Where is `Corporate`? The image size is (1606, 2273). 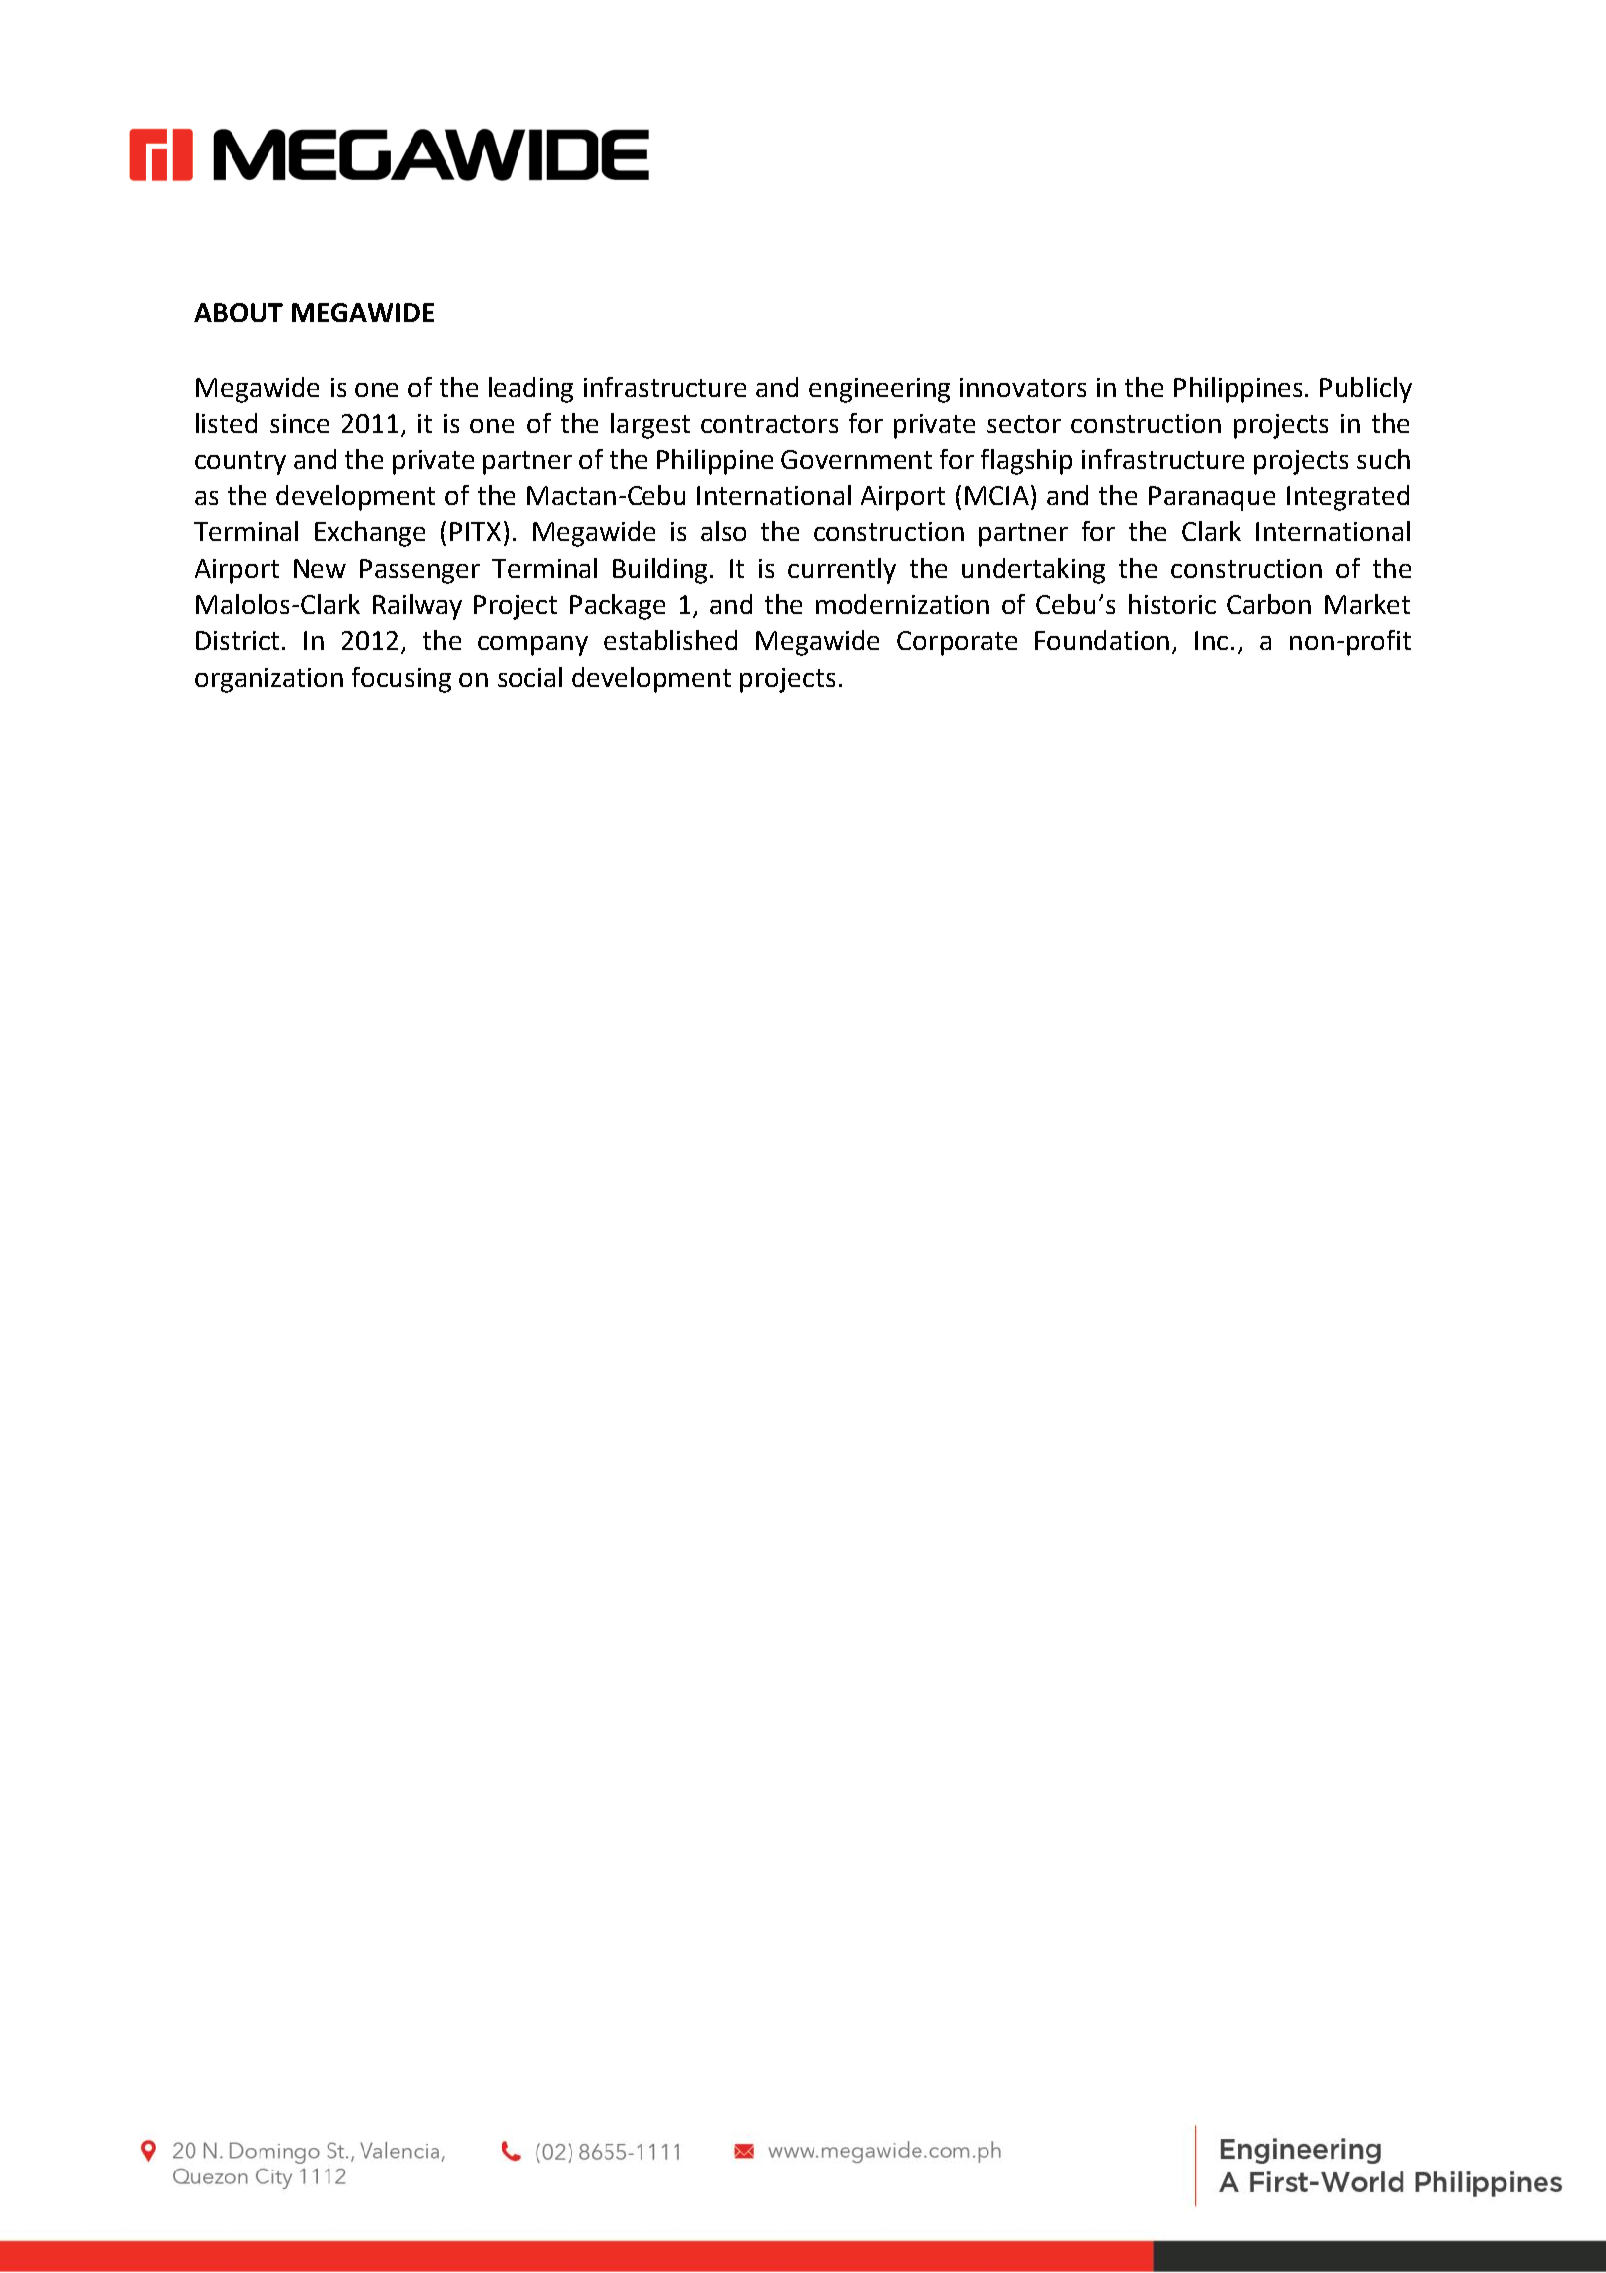 Corporate is located at coordinates (957, 643).
